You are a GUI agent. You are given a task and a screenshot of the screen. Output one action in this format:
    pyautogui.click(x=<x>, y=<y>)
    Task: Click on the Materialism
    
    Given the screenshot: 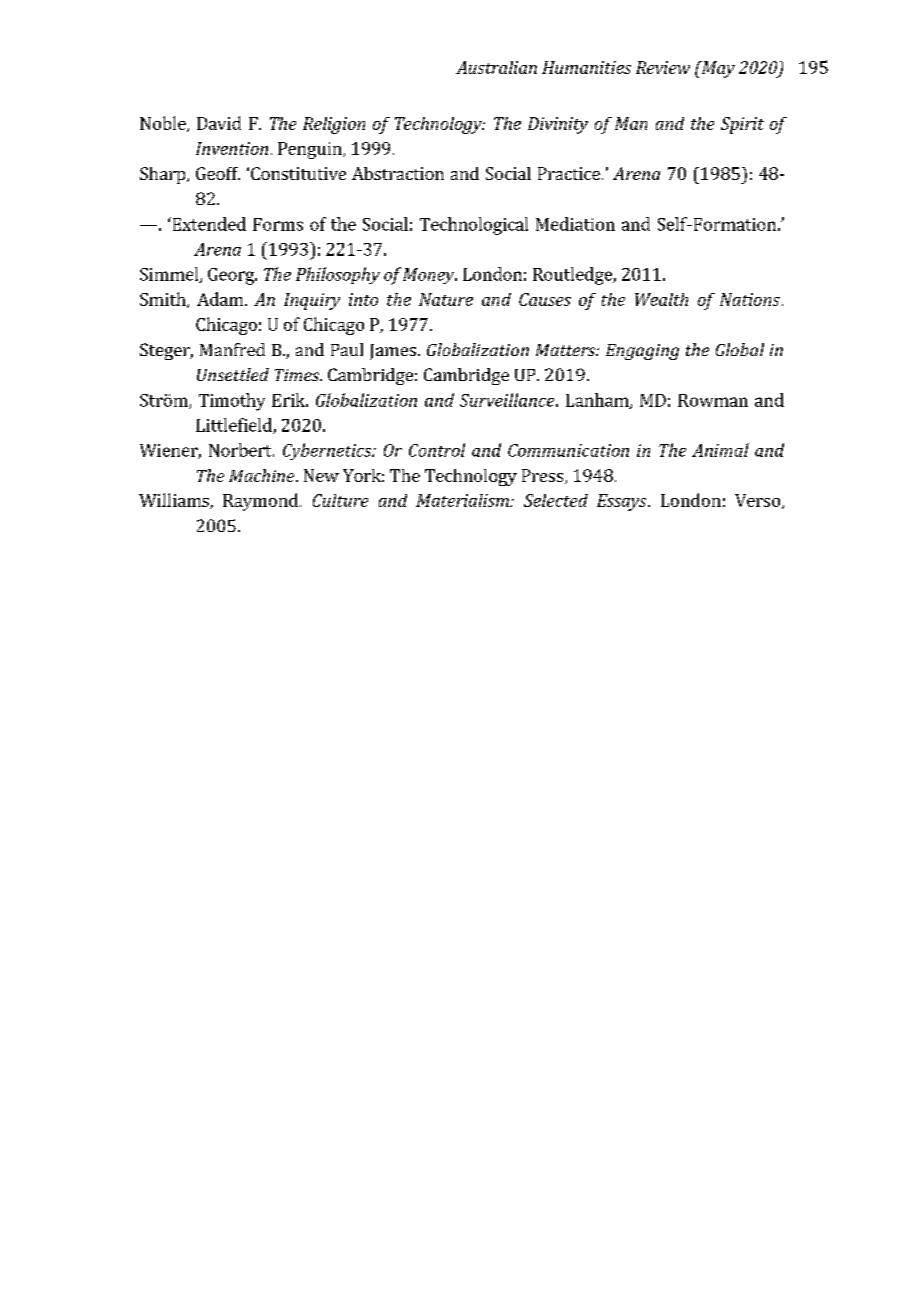 What is the action you would take?
    pyautogui.click(x=463, y=500)
